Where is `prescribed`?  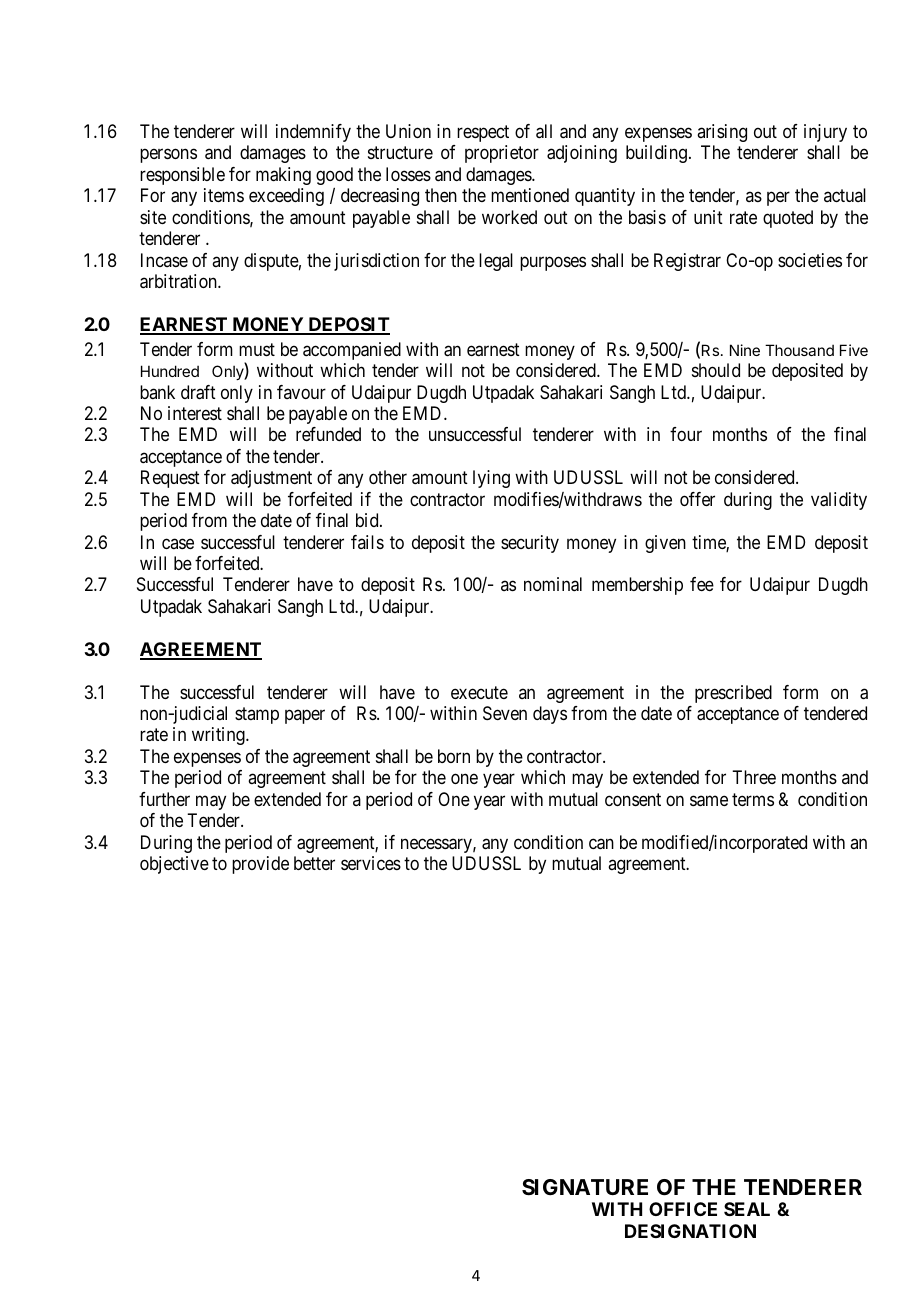
prescribed is located at coordinates (733, 694).
